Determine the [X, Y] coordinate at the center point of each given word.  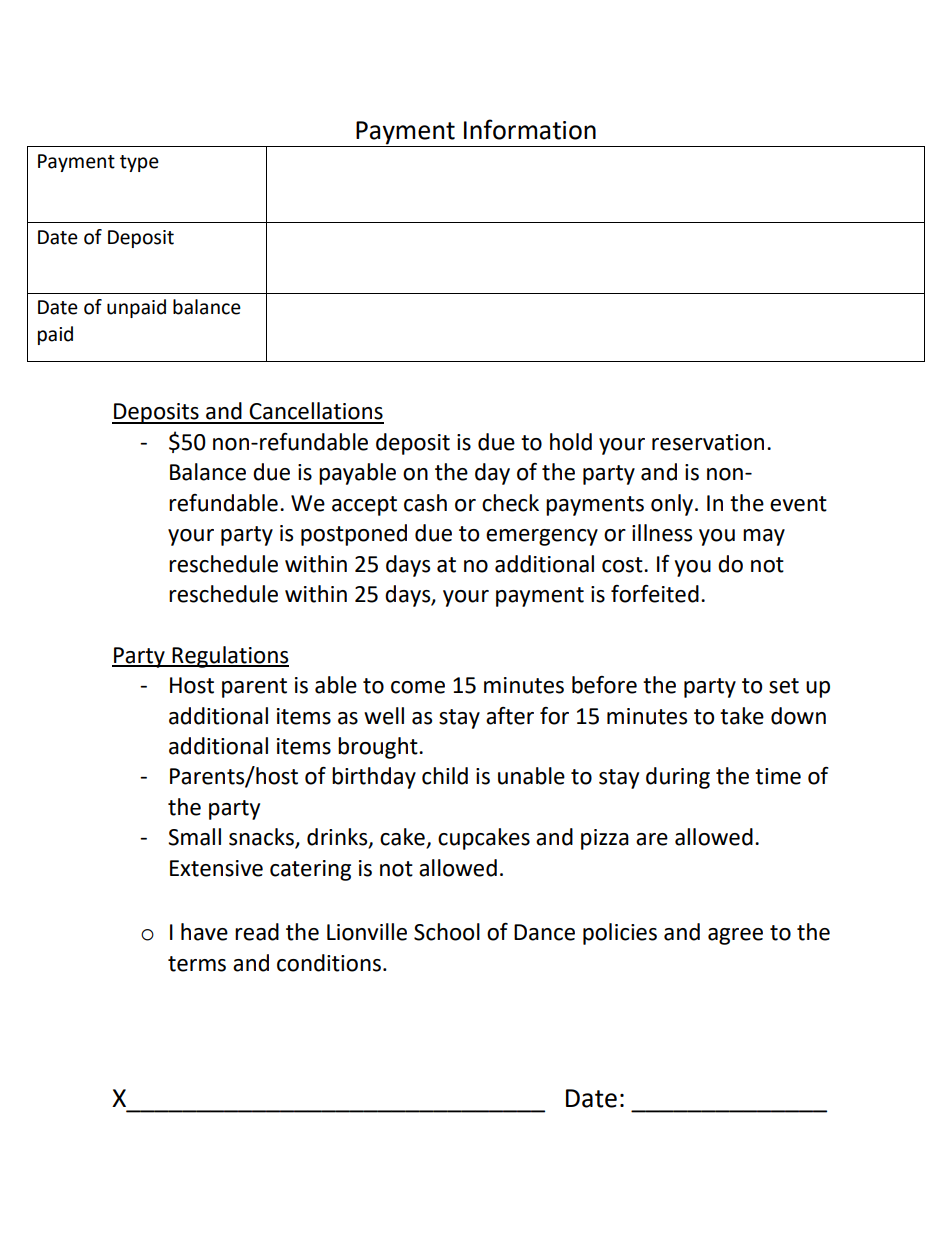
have [204, 932]
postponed [354, 535]
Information [530, 129]
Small [194, 837]
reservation [708, 442]
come [418, 687]
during [678, 778]
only [673, 505]
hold [571, 442]
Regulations [229, 657]
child [445, 776]
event [798, 504]
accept [364, 506]
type [139, 163]
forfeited [655, 594]
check [510, 503]
